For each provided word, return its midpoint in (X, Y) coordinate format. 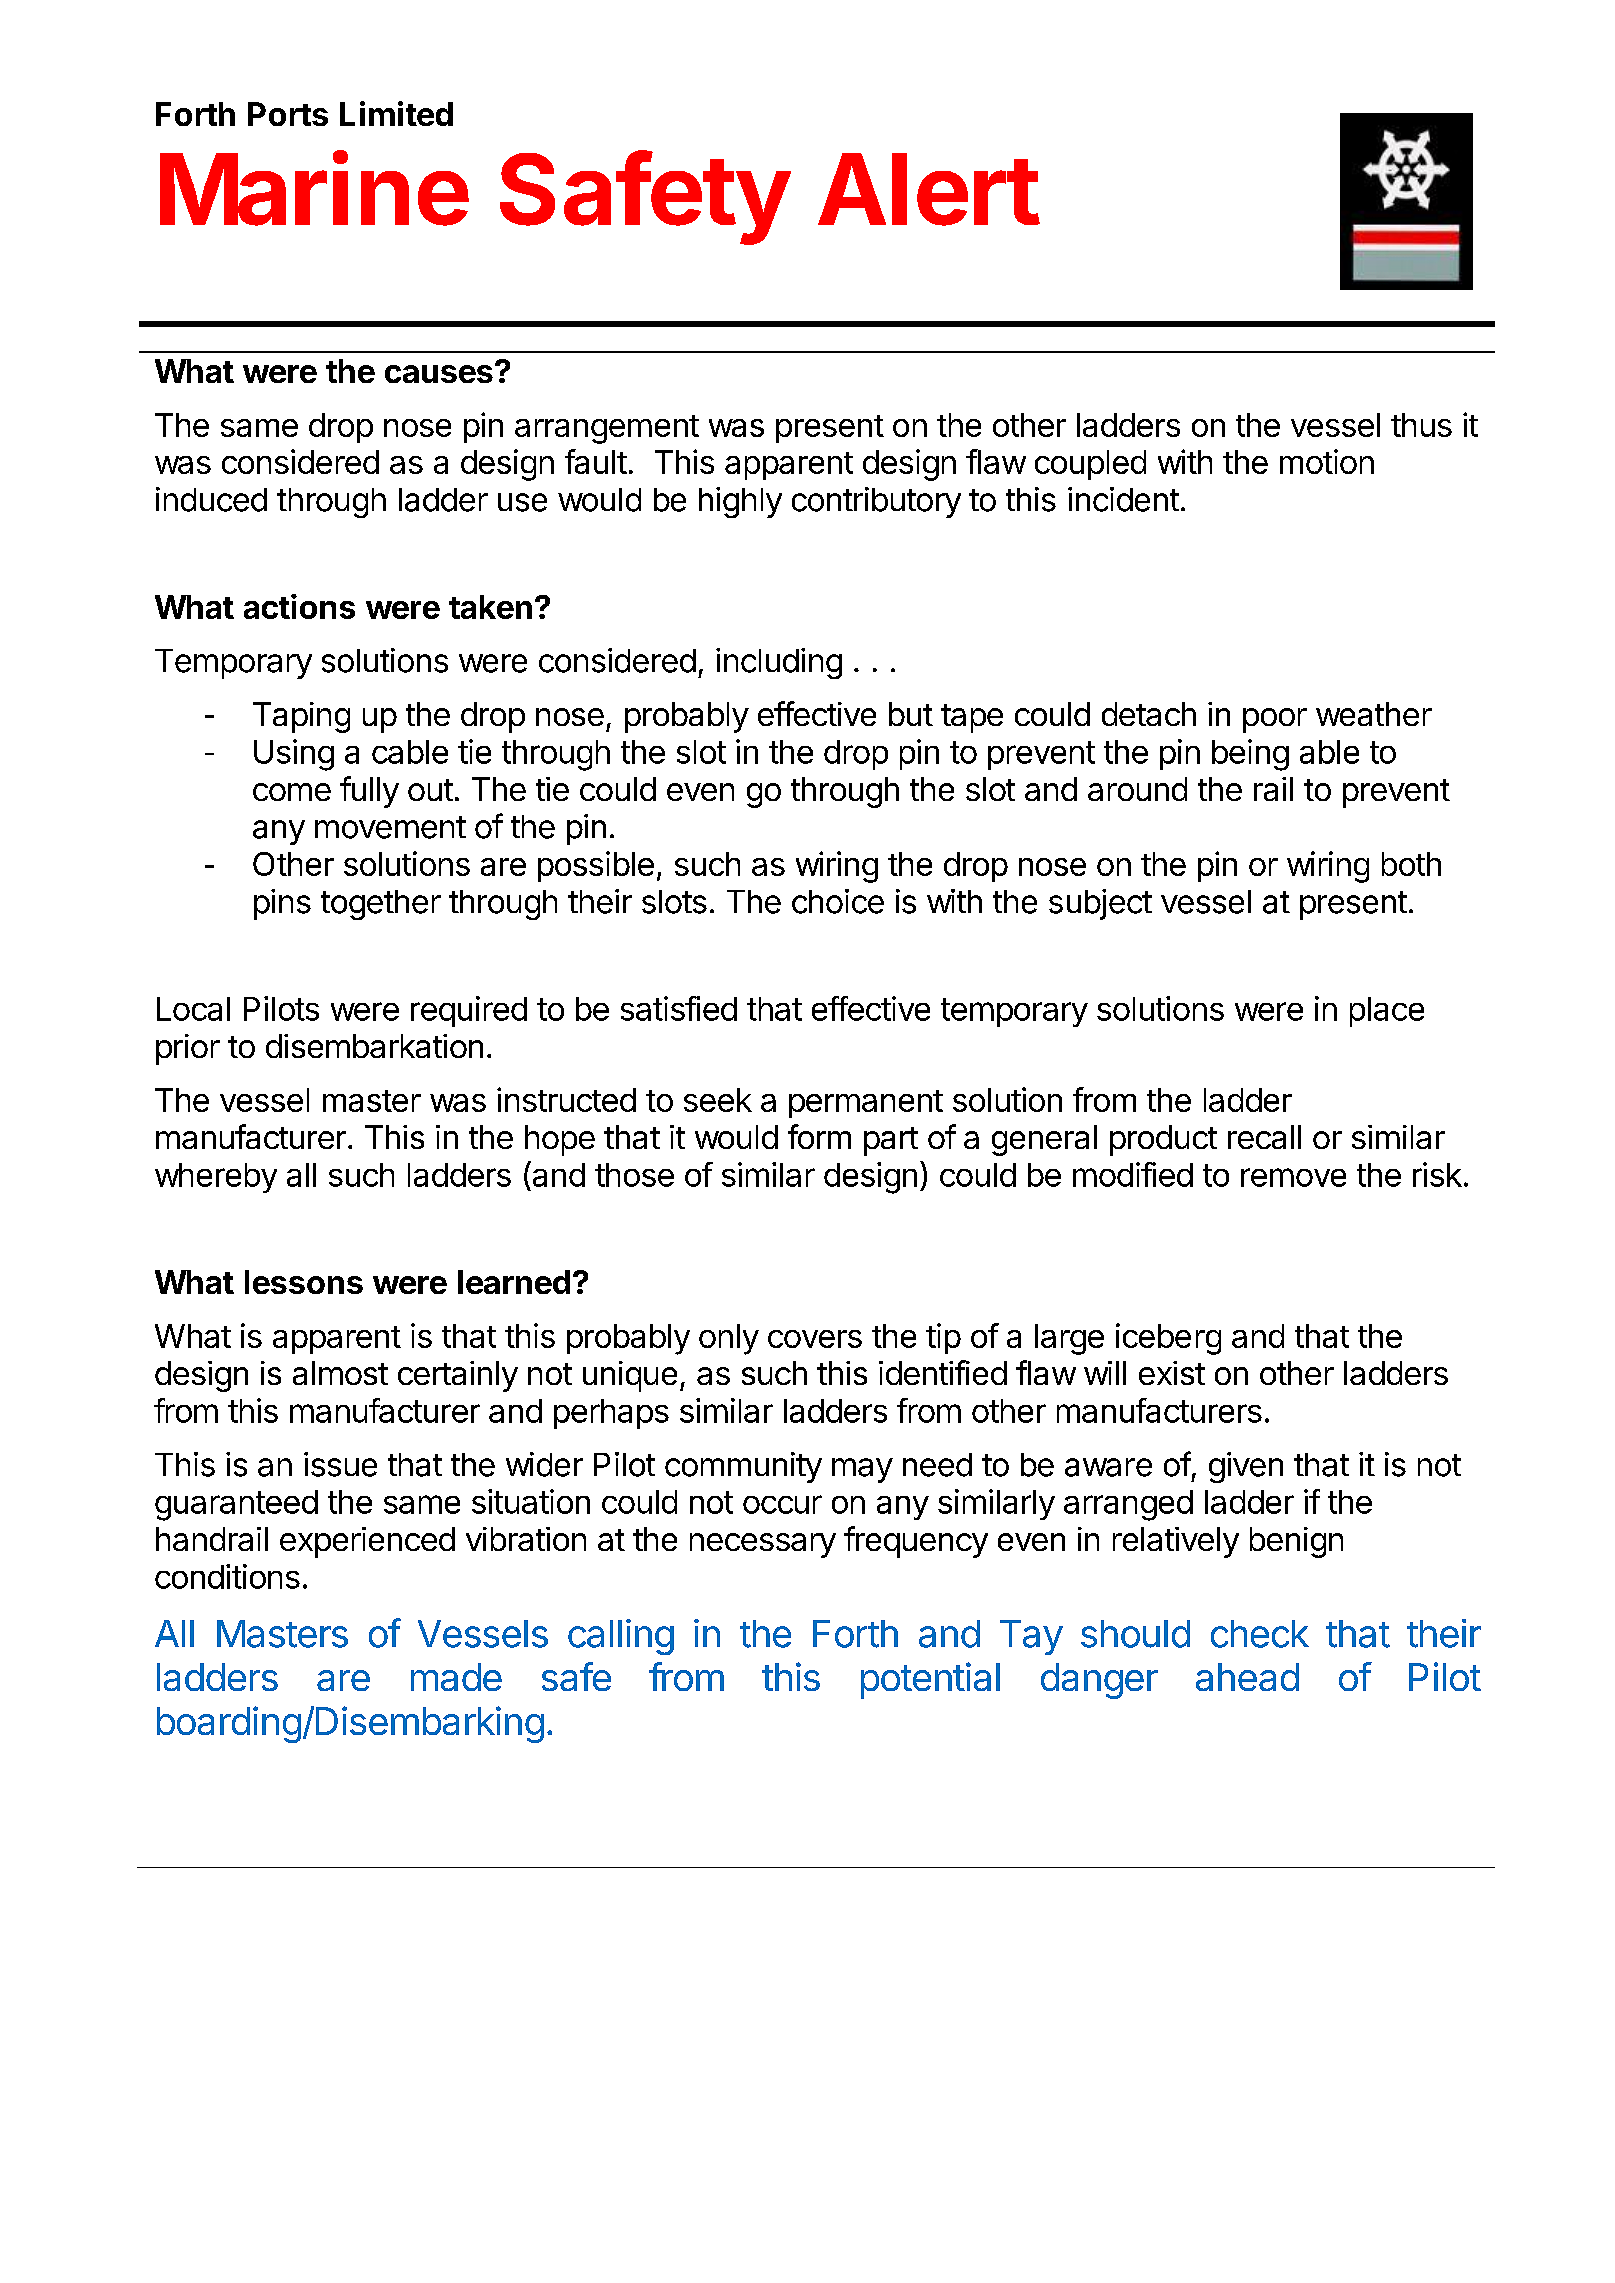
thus (1421, 425)
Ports (288, 114)
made (456, 1677)
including (779, 663)
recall (1264, 1137)
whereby (216, 1178)
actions (299, 606)
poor (1275, 720)
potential (930, 1680)
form (819, 1136)
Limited (396, 113)
